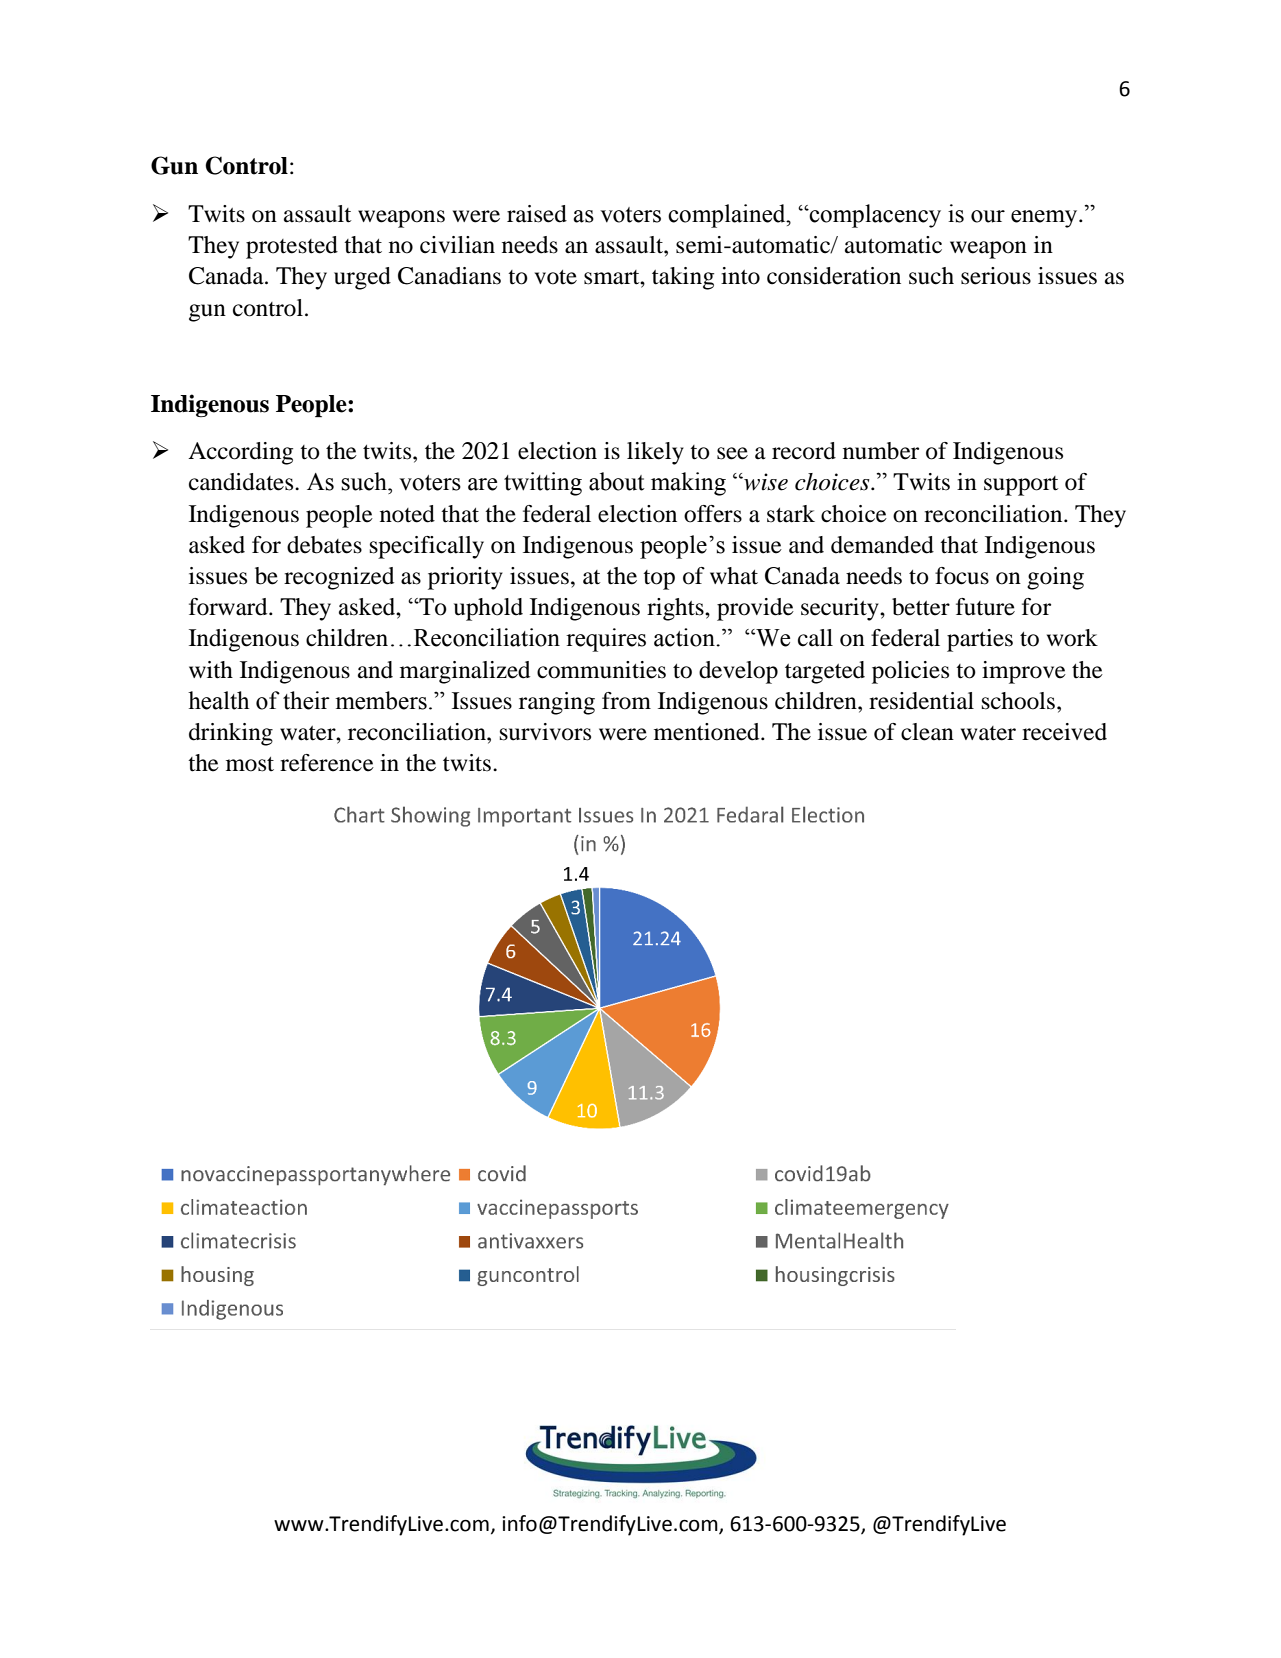  Describe the element at coordinates (985, 607) in the page. I see `future` at that location.
